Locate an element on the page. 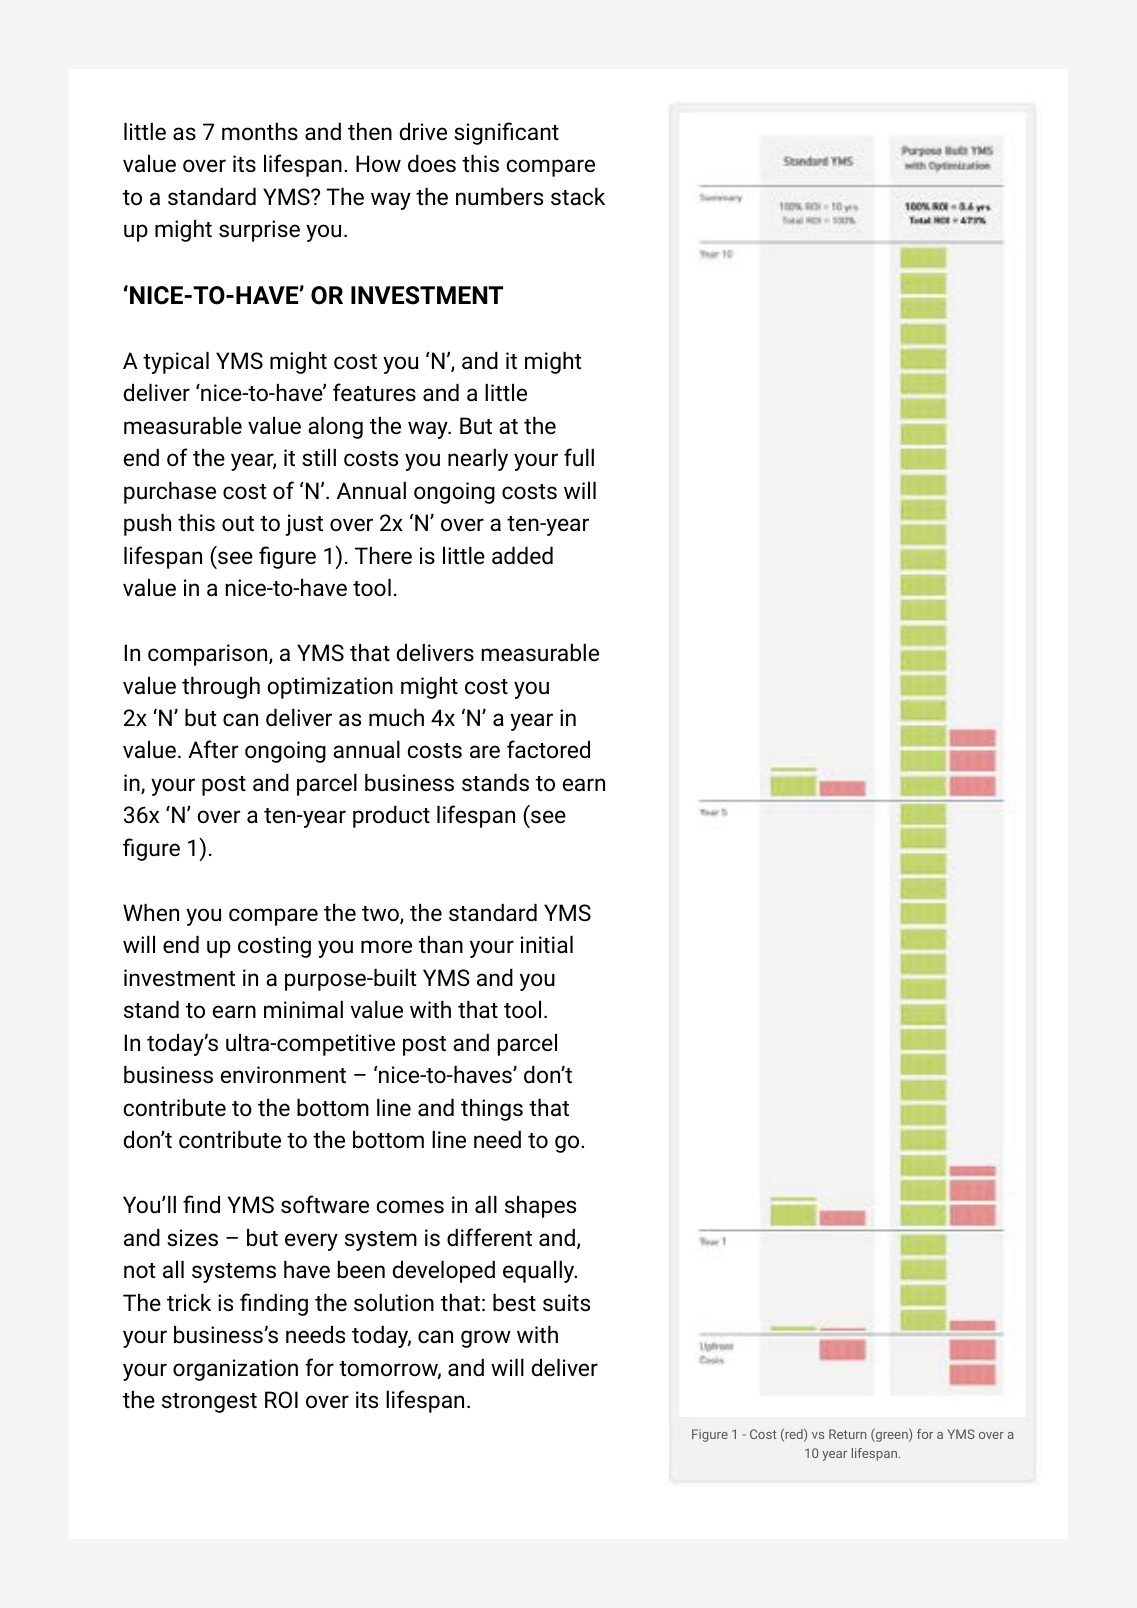  strongest is located at coordinates (209, 1403).
